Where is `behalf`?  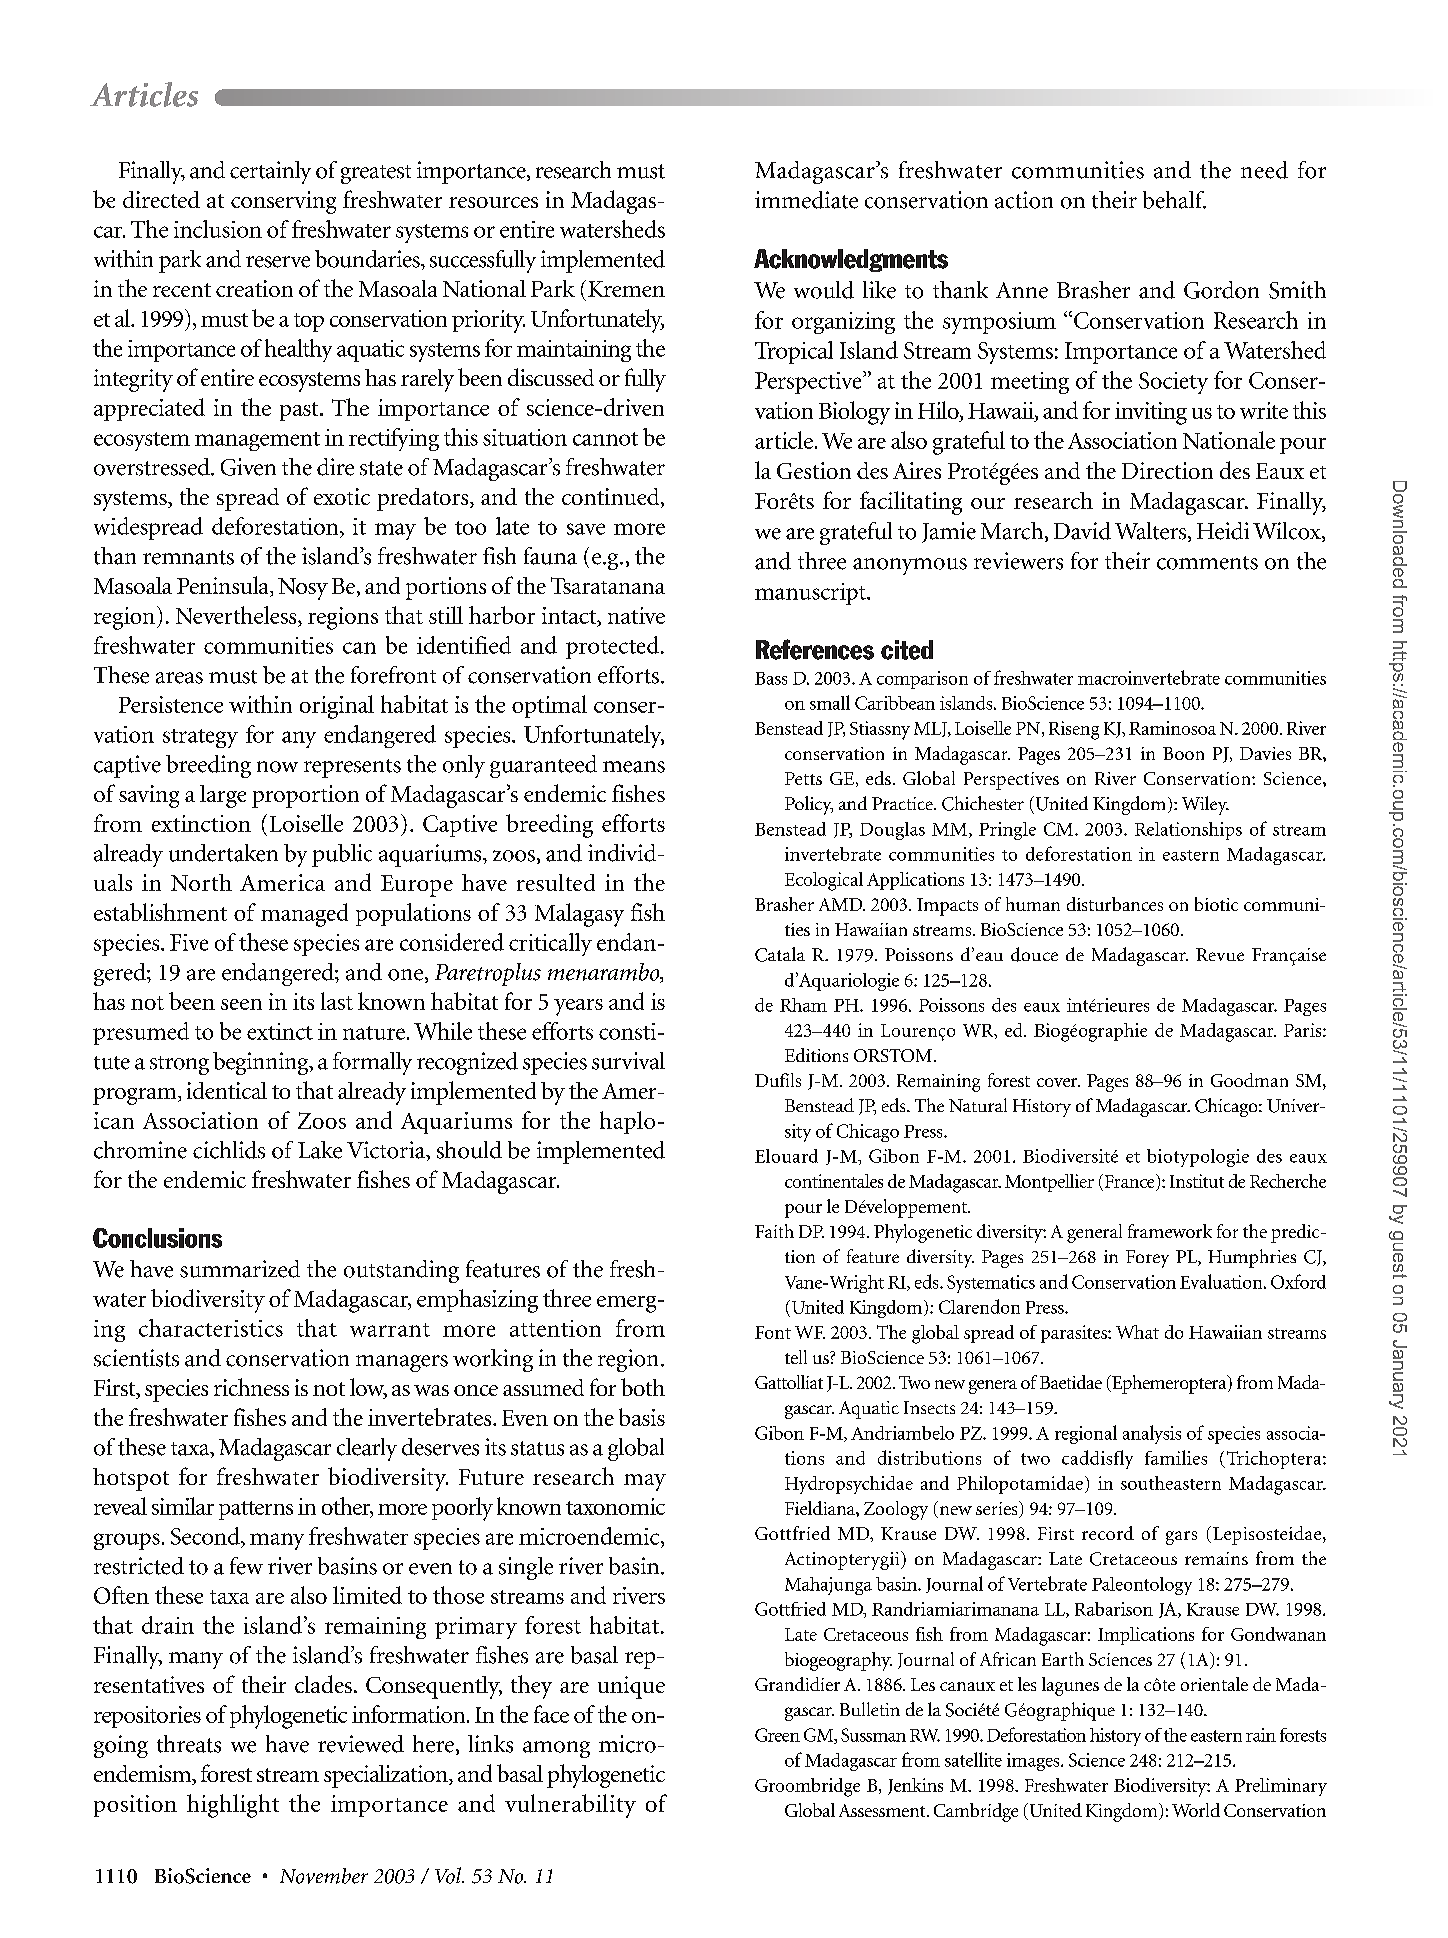 behalf is located at coordinates (1174, 200).
